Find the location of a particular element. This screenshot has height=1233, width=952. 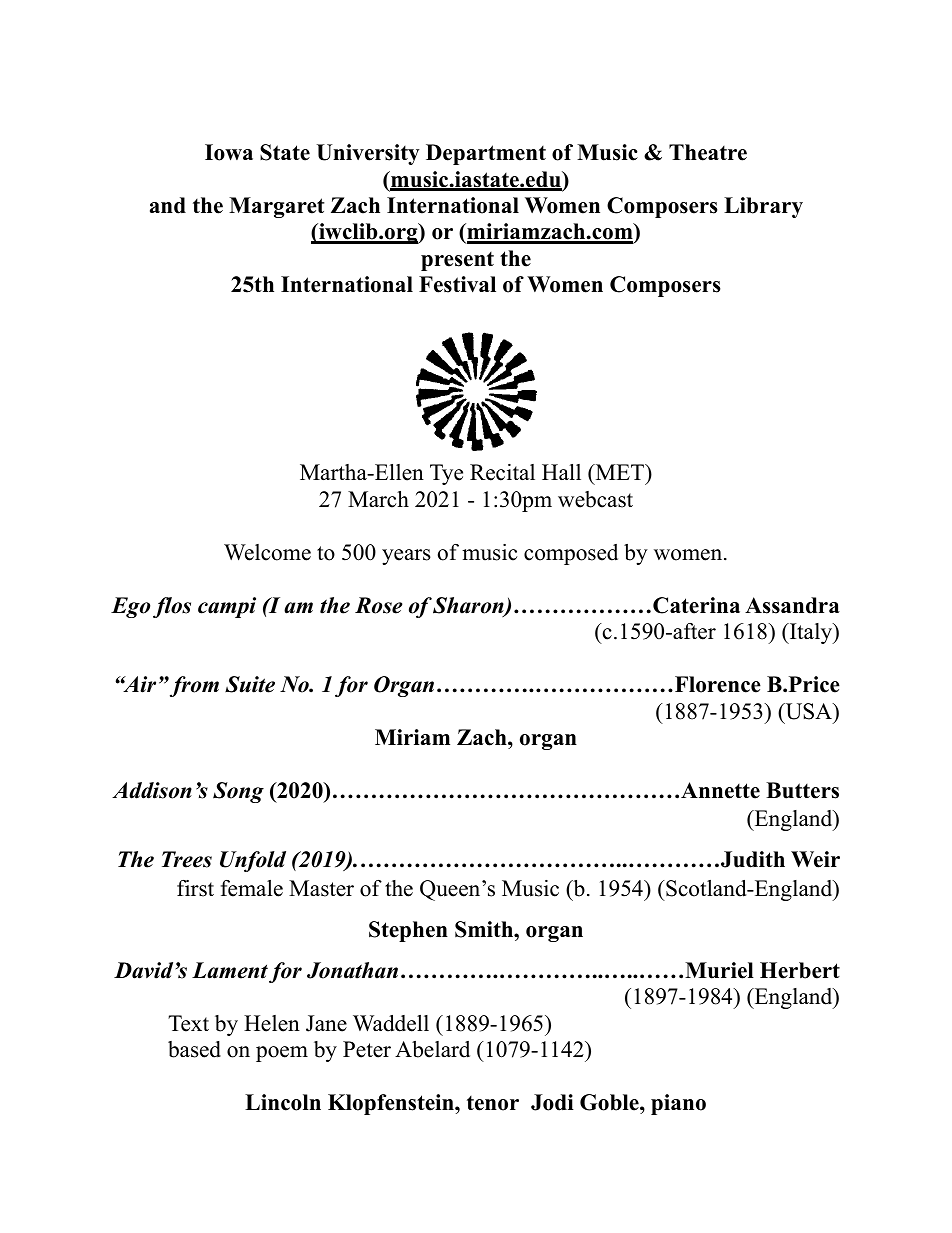

Iowa is located at coordinates (229, 152).
